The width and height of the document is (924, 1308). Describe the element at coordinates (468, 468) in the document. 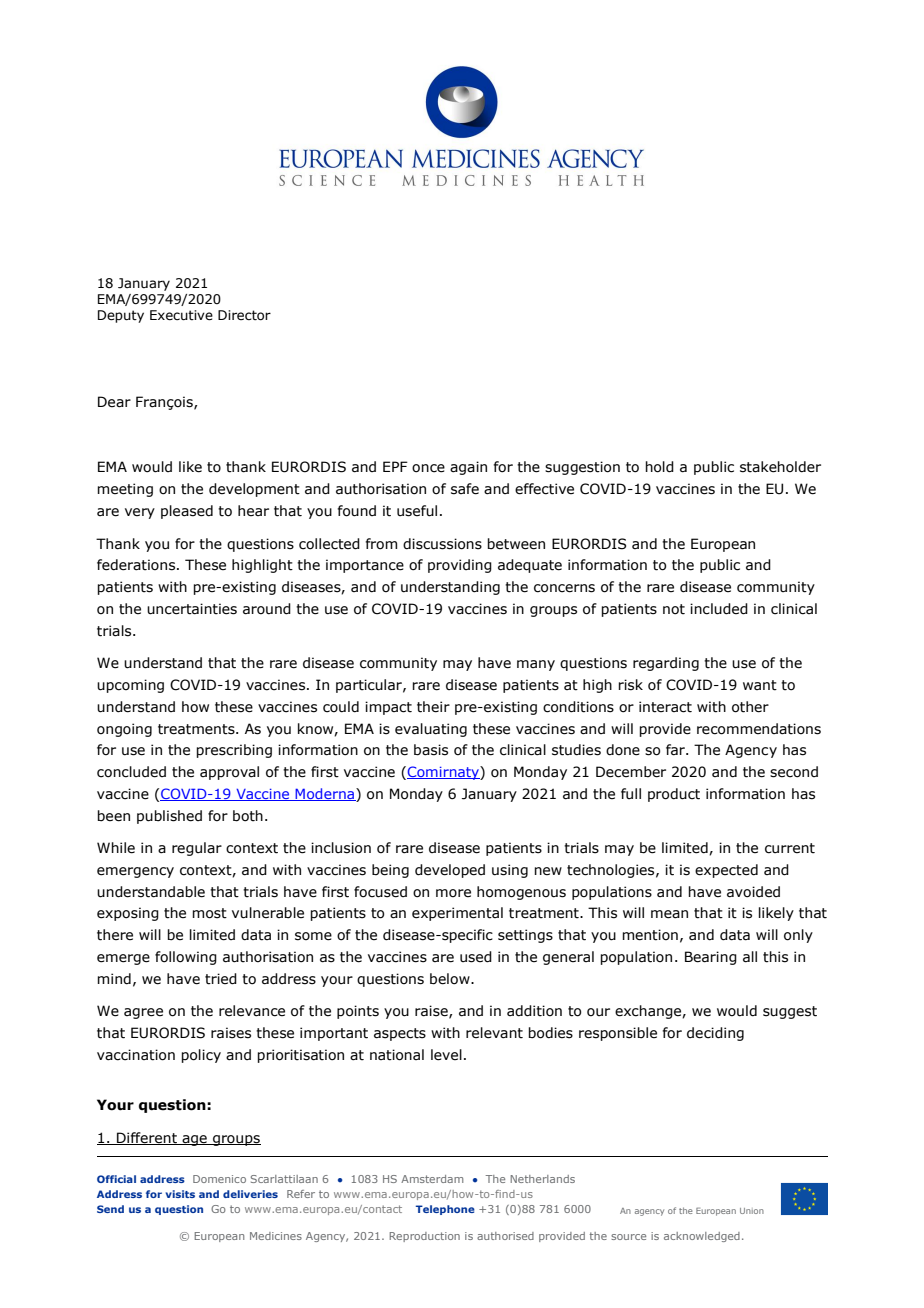

I see `again` at that location.
